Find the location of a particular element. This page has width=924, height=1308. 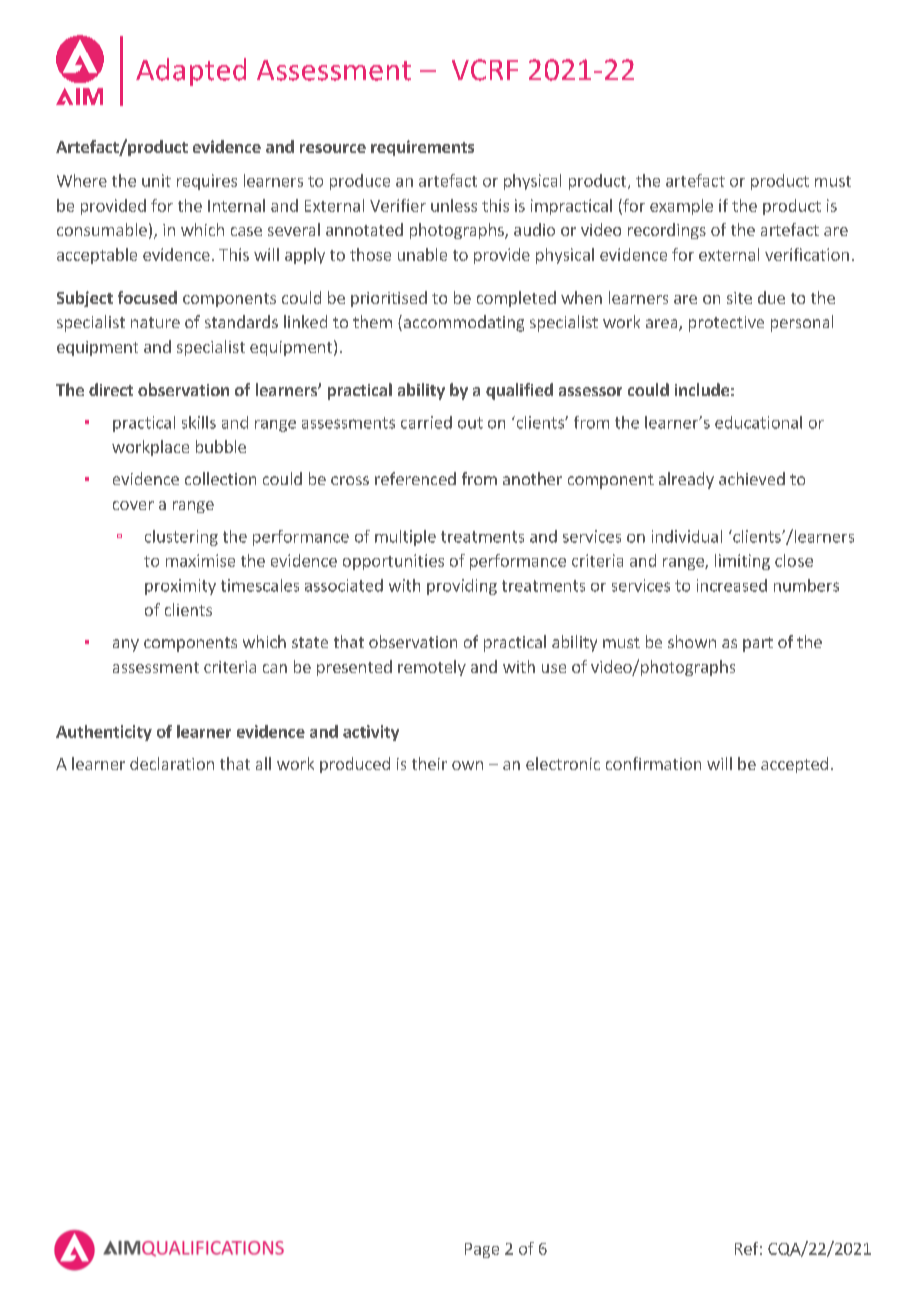

their is located at coordinates (429, 763).
